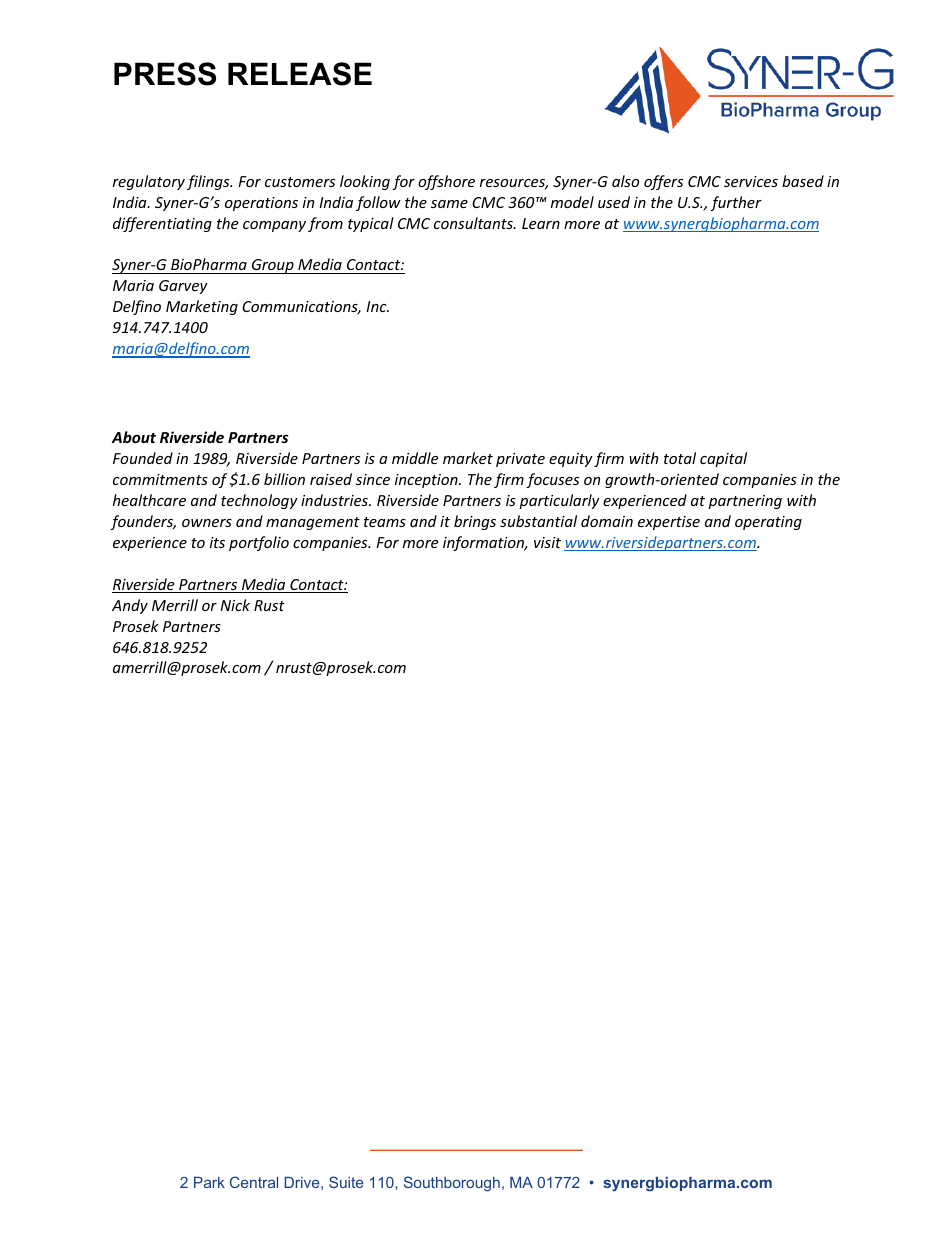  What do you see at coordinates (751, 181) in the image?
I see `services` at bounding box center [751, 181].
